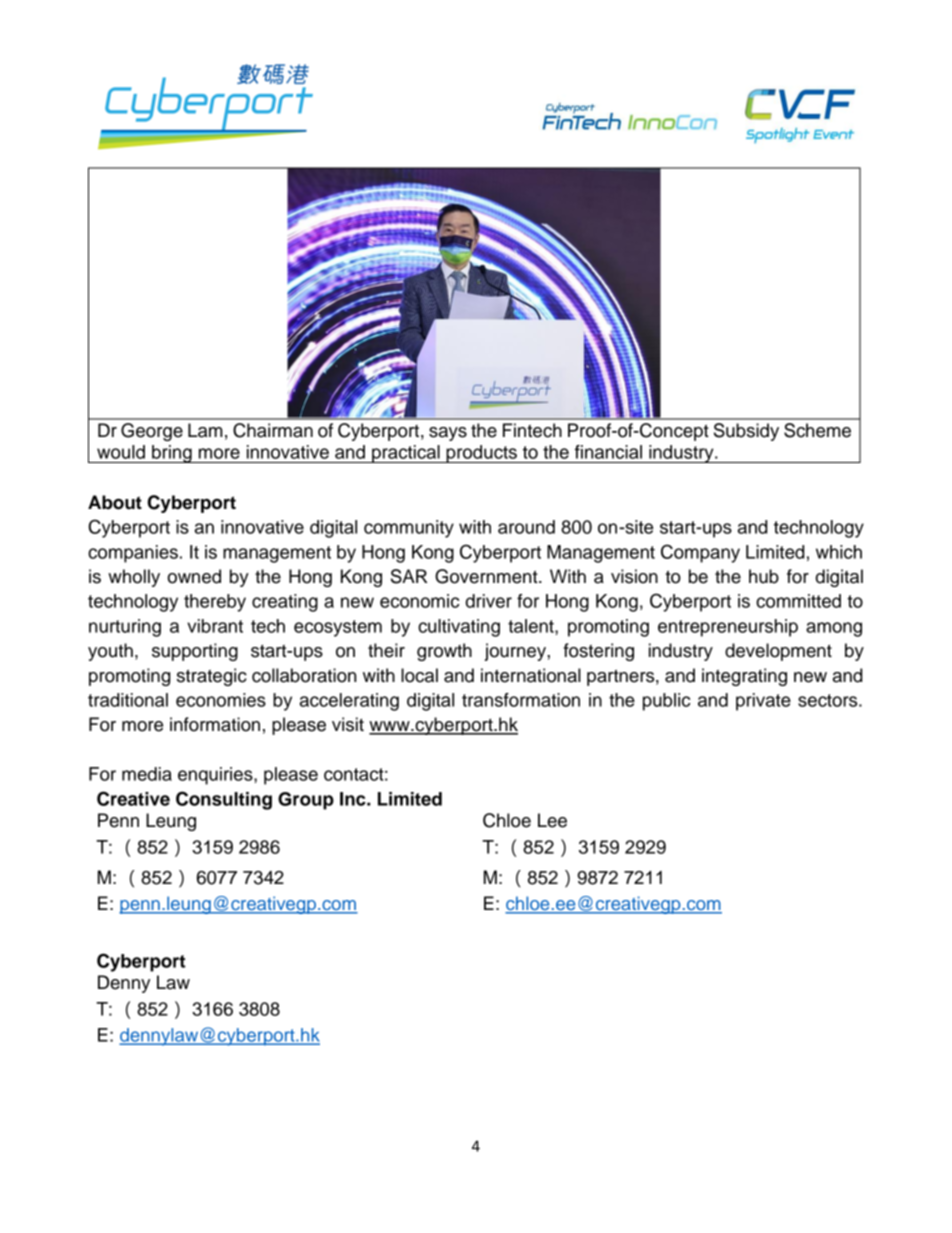 The width and height of the screenshot is (952, 1233). Describe the element at coordinates (448, 434) in the screenshot. I see `says` at that location.
